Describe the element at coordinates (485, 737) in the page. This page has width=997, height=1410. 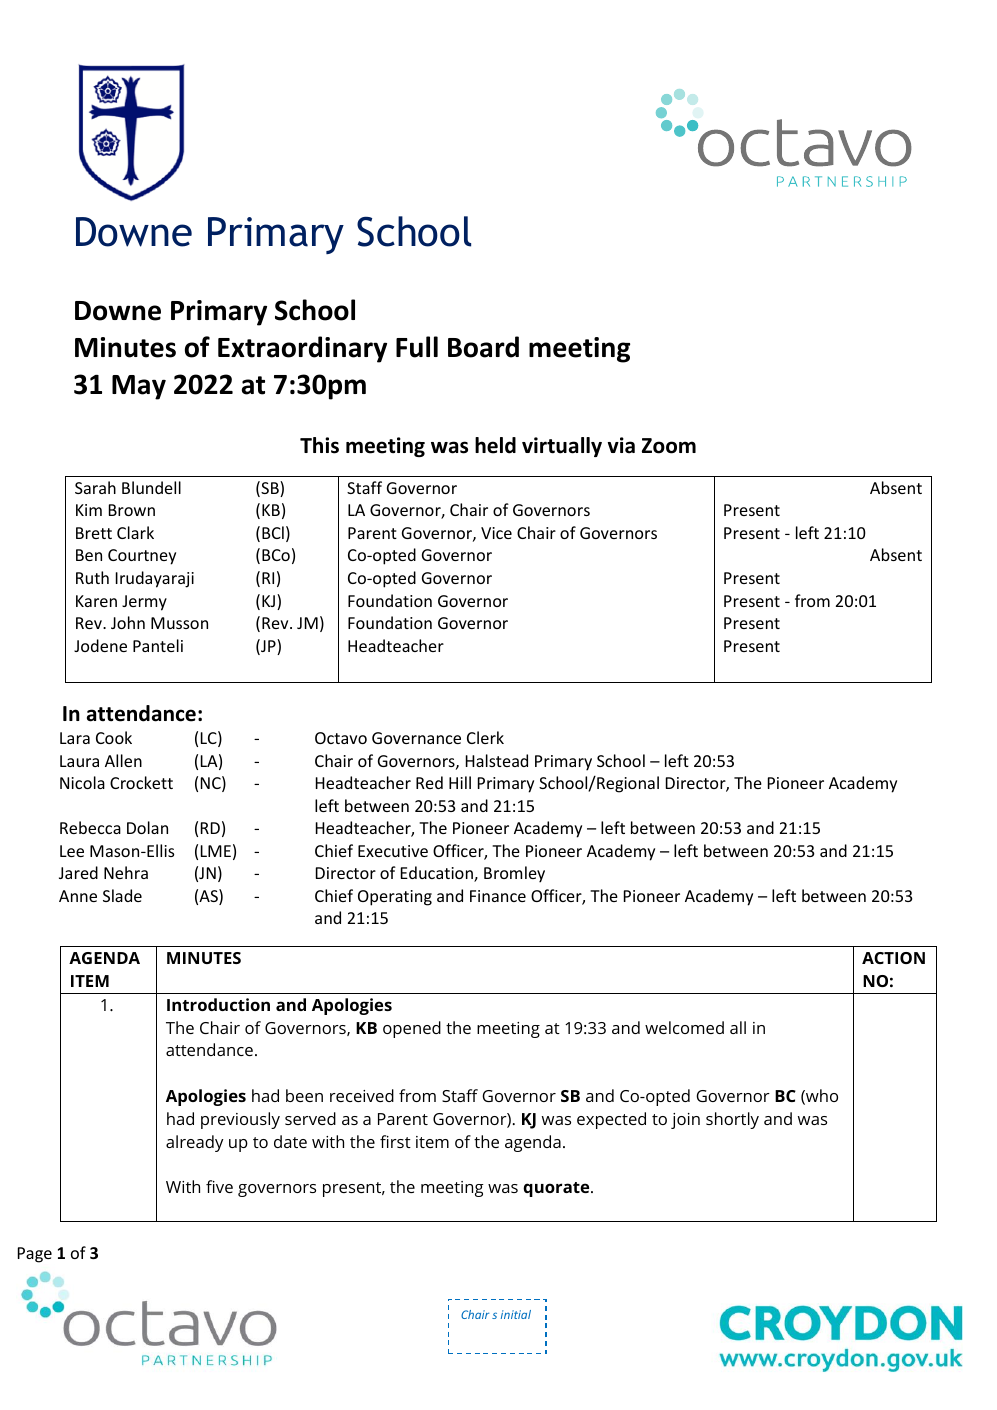
I see `Clerk` at that location.
